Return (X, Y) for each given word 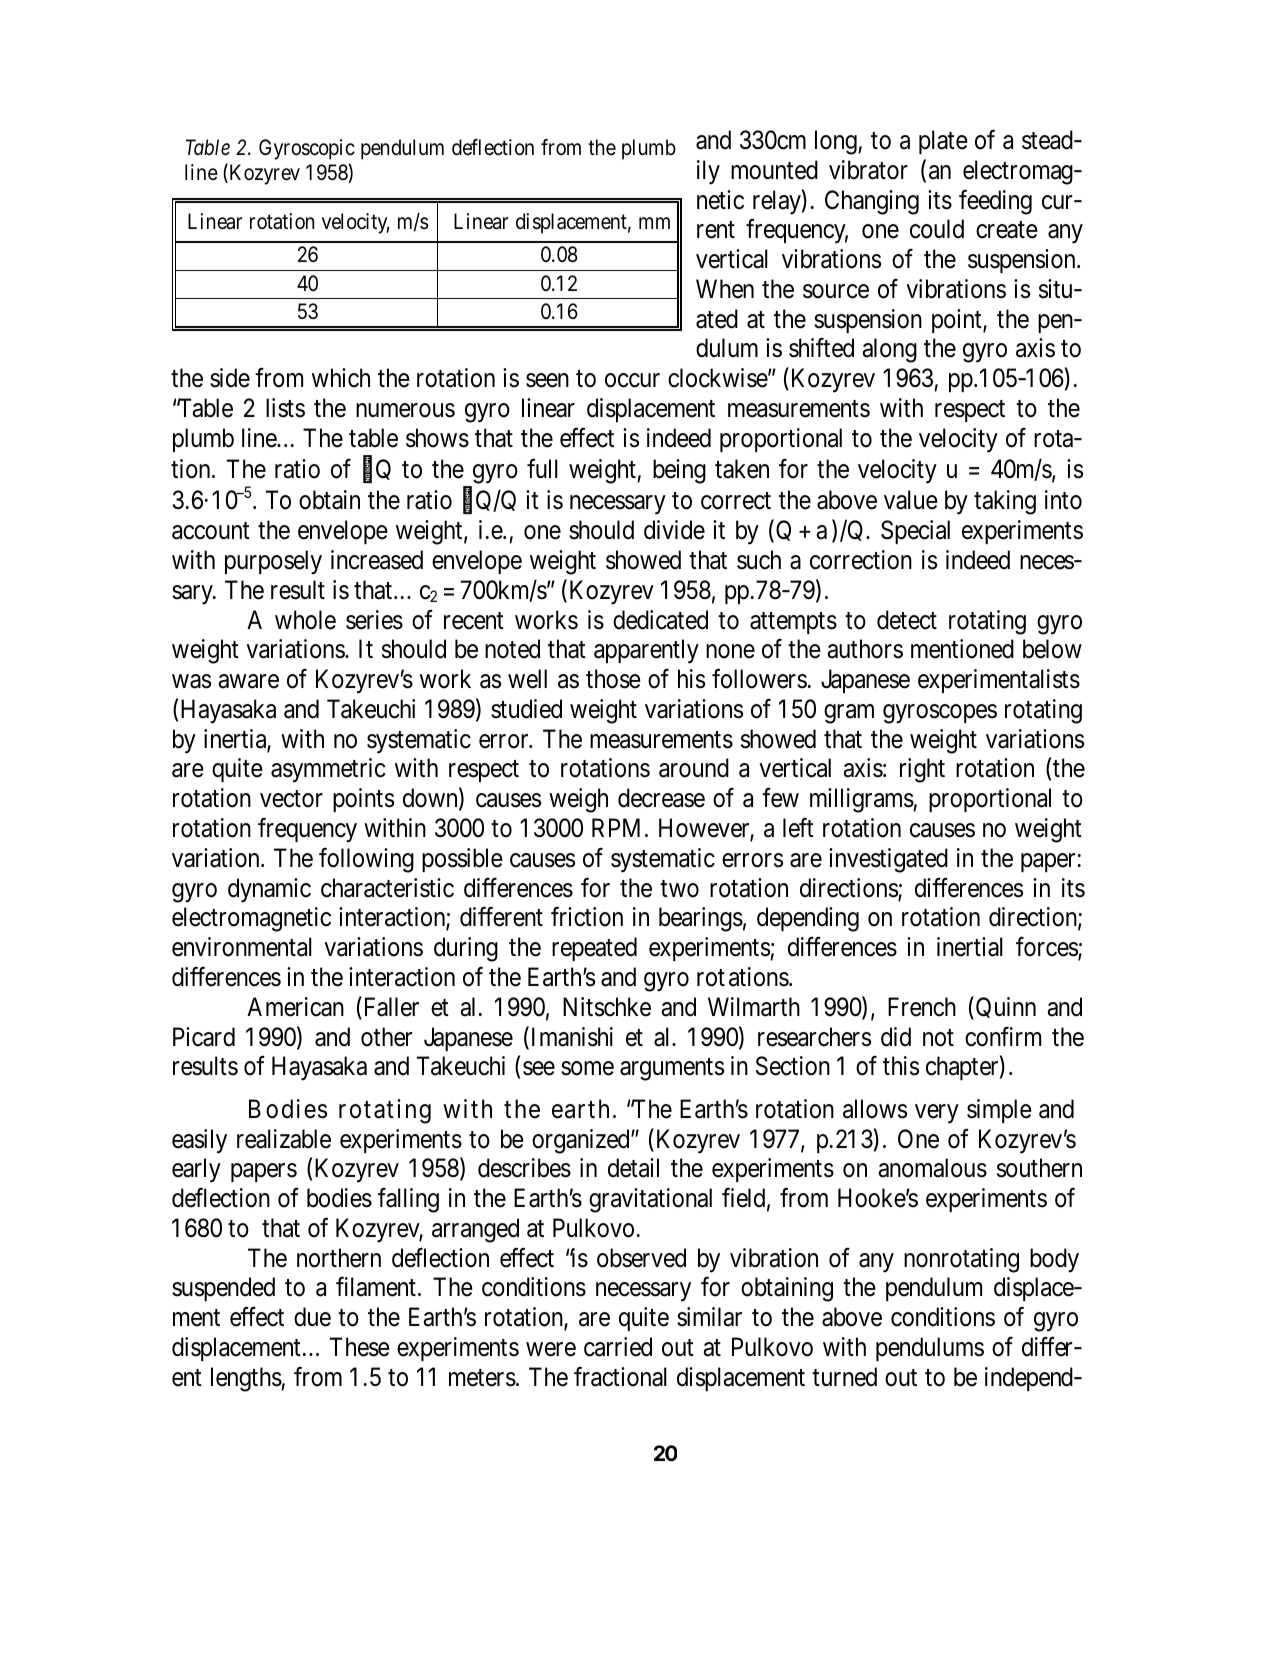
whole (305, 620)
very (937, 1114)
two (679, 889)
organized (582, 1141)
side (230, 378)
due (312, 1317)
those (613, 679)
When (725, 289)
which (341, 378)
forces (1047, 948)
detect (907, 620)
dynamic (269, 890)
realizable (284, 1139)
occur (632, 381)
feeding (995, 202)
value (911, 500)
